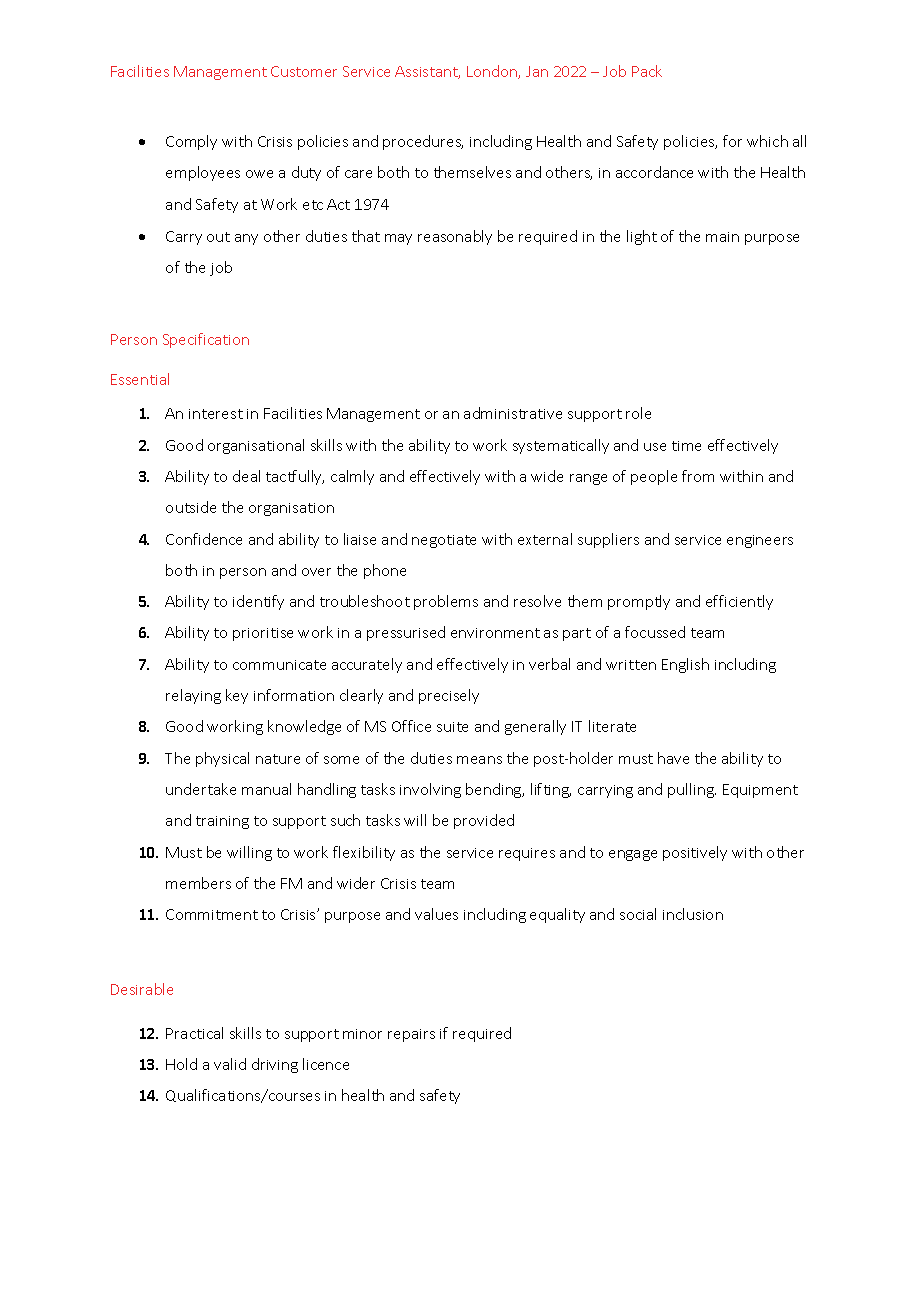  What do you see at coordinates (698, 476) in the image?
I see `from` at bounding box center [698, 476].
